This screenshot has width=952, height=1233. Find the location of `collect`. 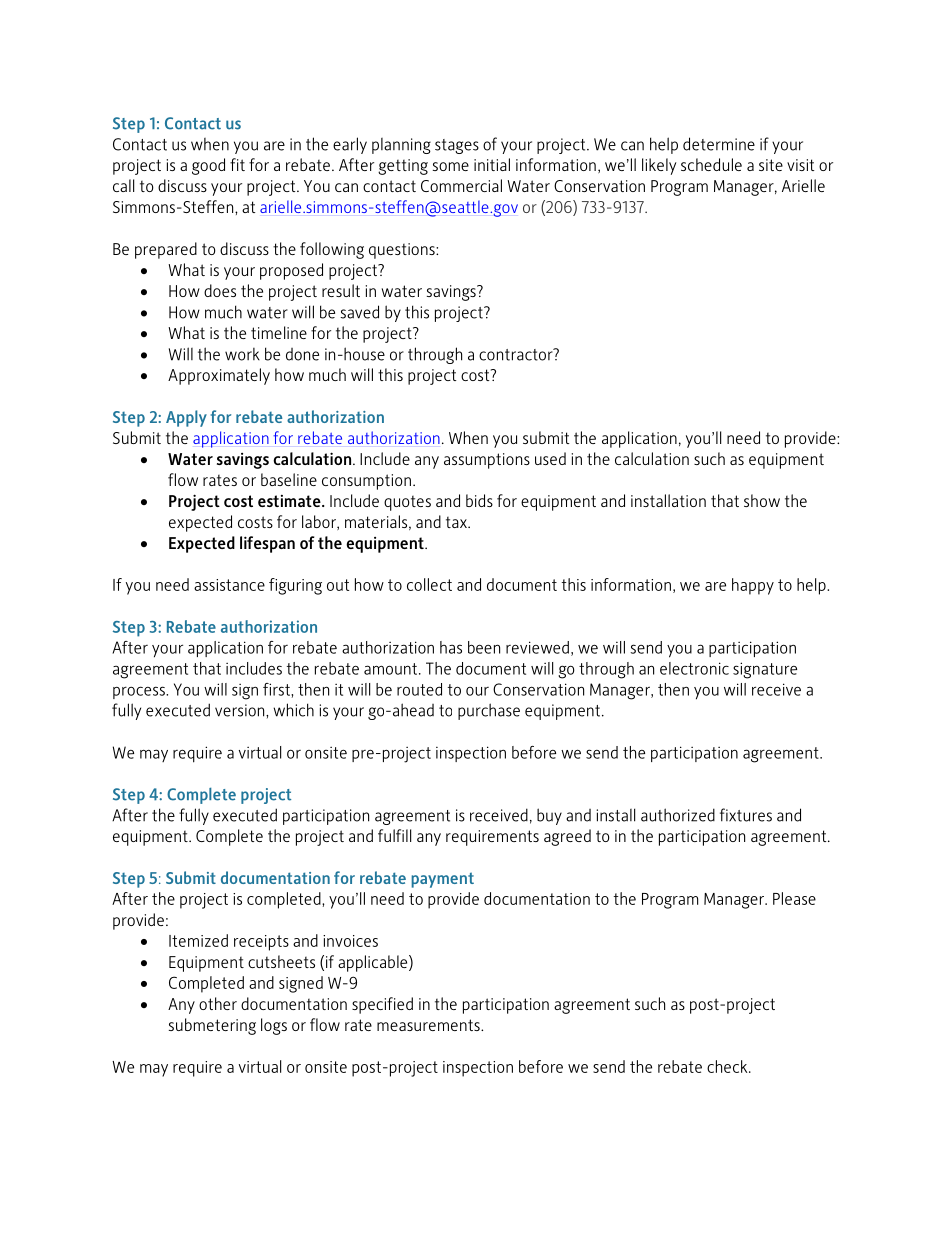

collect is located at coordinates (429, 584).
